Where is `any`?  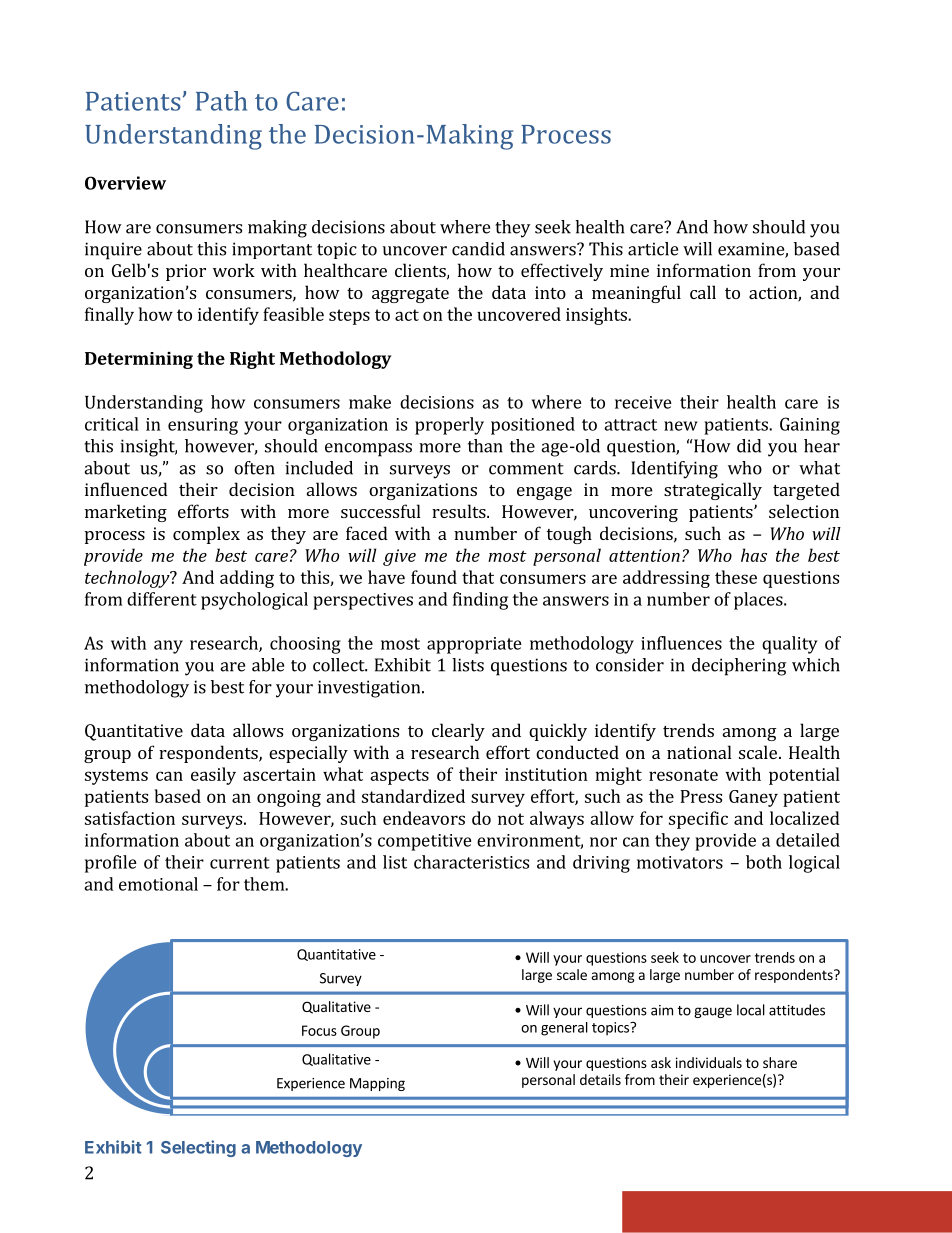 any is located at coordinates (168, 647).
